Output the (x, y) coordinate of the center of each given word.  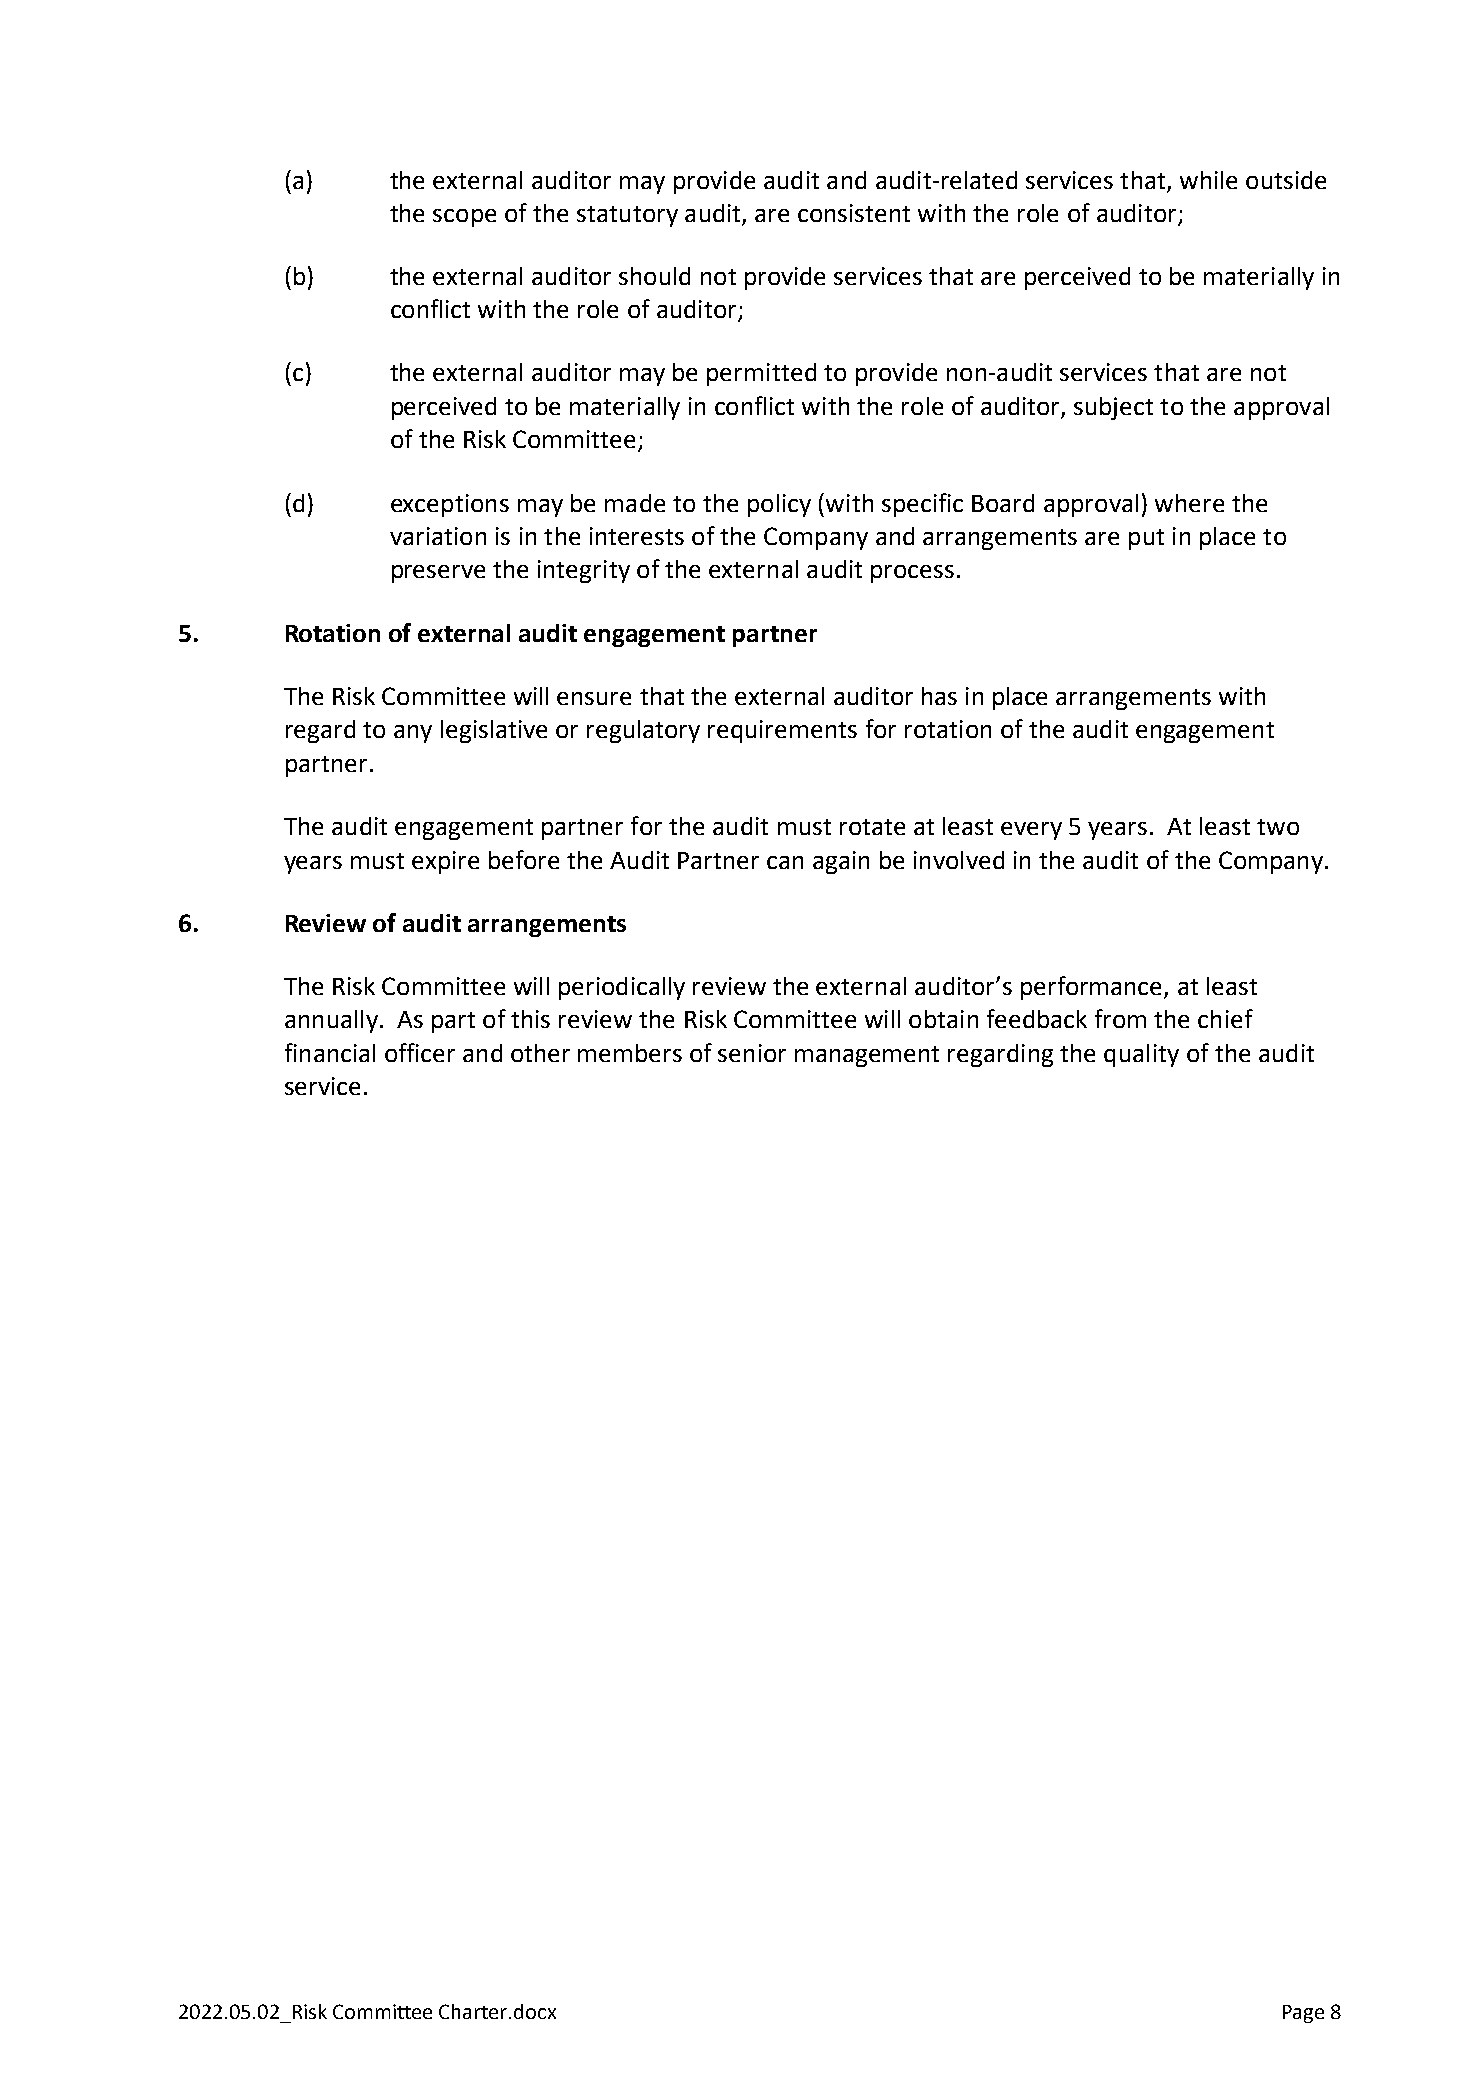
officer (420, 1052)
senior (752, 1053)
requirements (782, 731)
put (1146, 539)
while (1208, 180)
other (540, 1053)
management (867, 1056)
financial (330, 1052)
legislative (494, 731)
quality (1141, 1055)
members (630, 1053)
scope (464, 218)
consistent (854, 213)
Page (1303, 2014)
